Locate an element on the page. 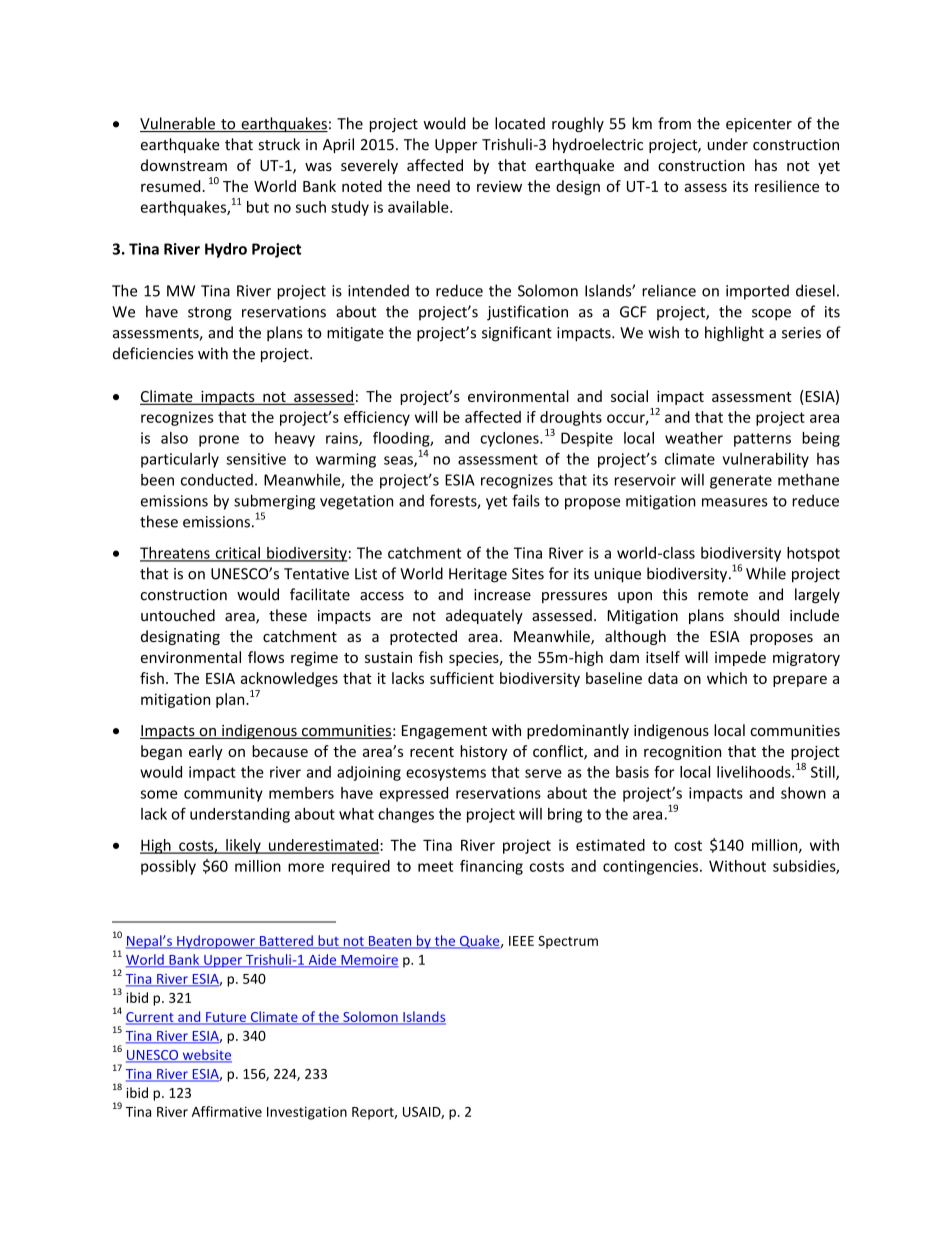  Investigation is located at coordinates (307, 1113).
